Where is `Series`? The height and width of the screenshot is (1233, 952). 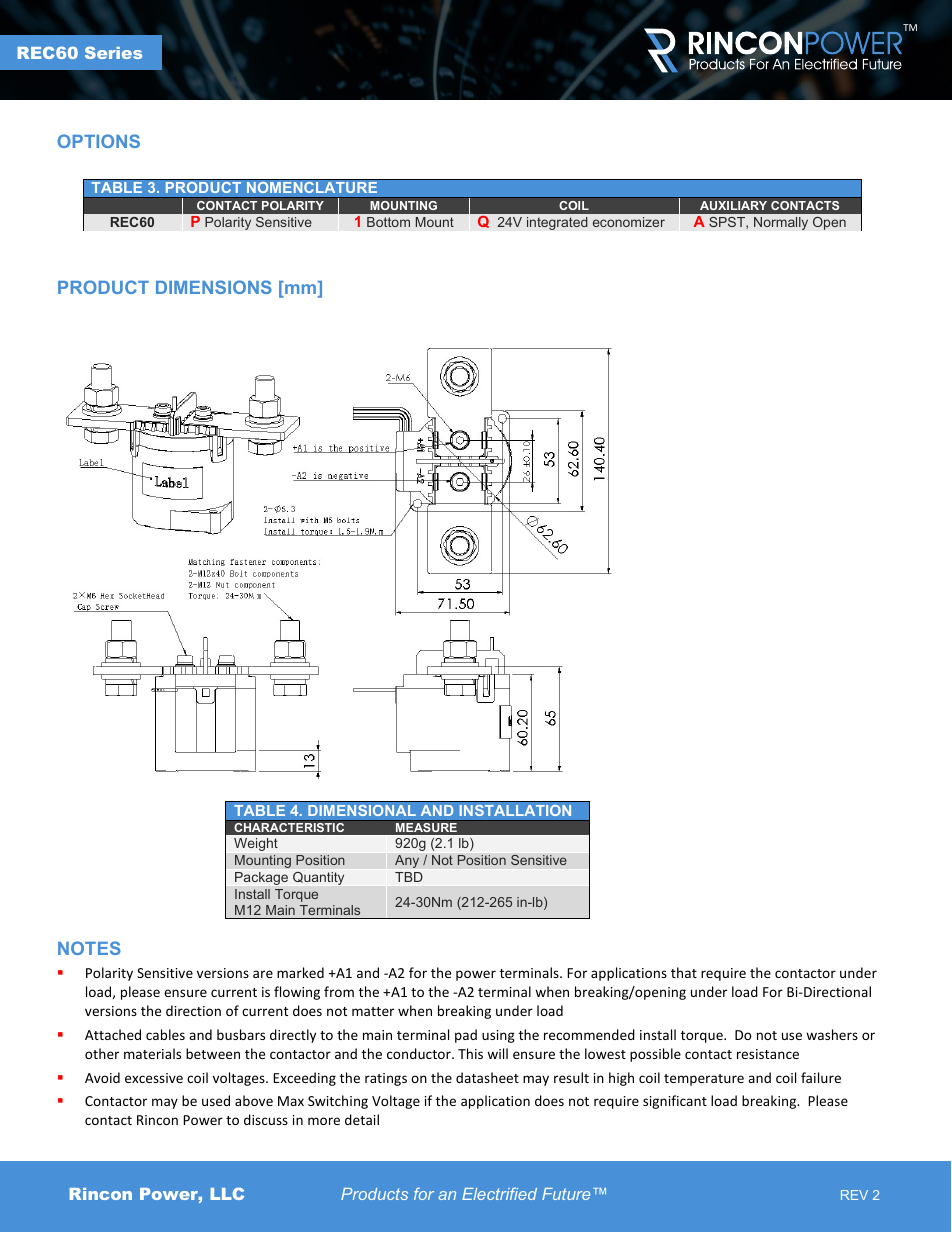
Series is located at coordinates (113, 52).
